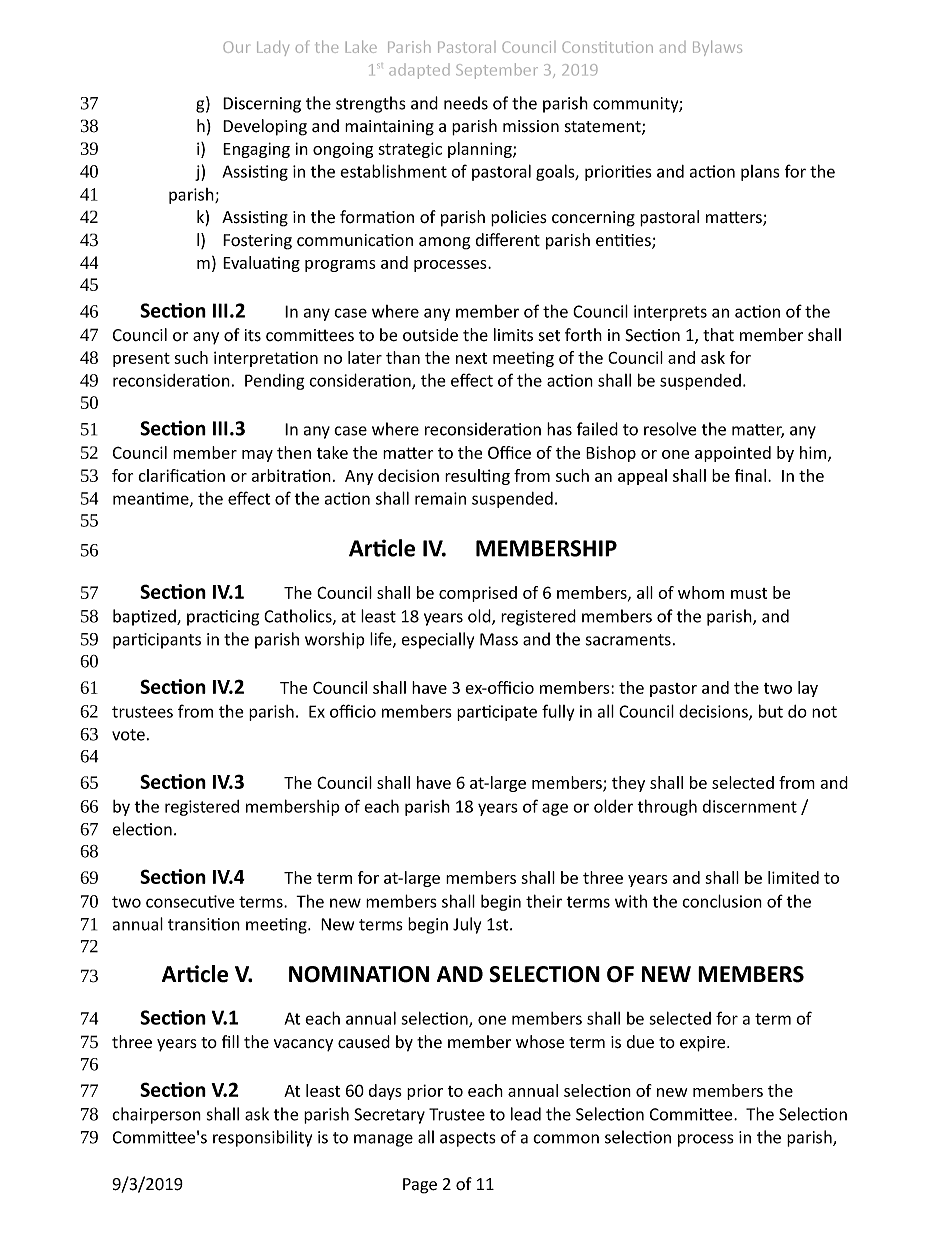  What do you see at coordinates (257, 456) in the screenshot?
I see `may` at bounding box center [257, 456].
